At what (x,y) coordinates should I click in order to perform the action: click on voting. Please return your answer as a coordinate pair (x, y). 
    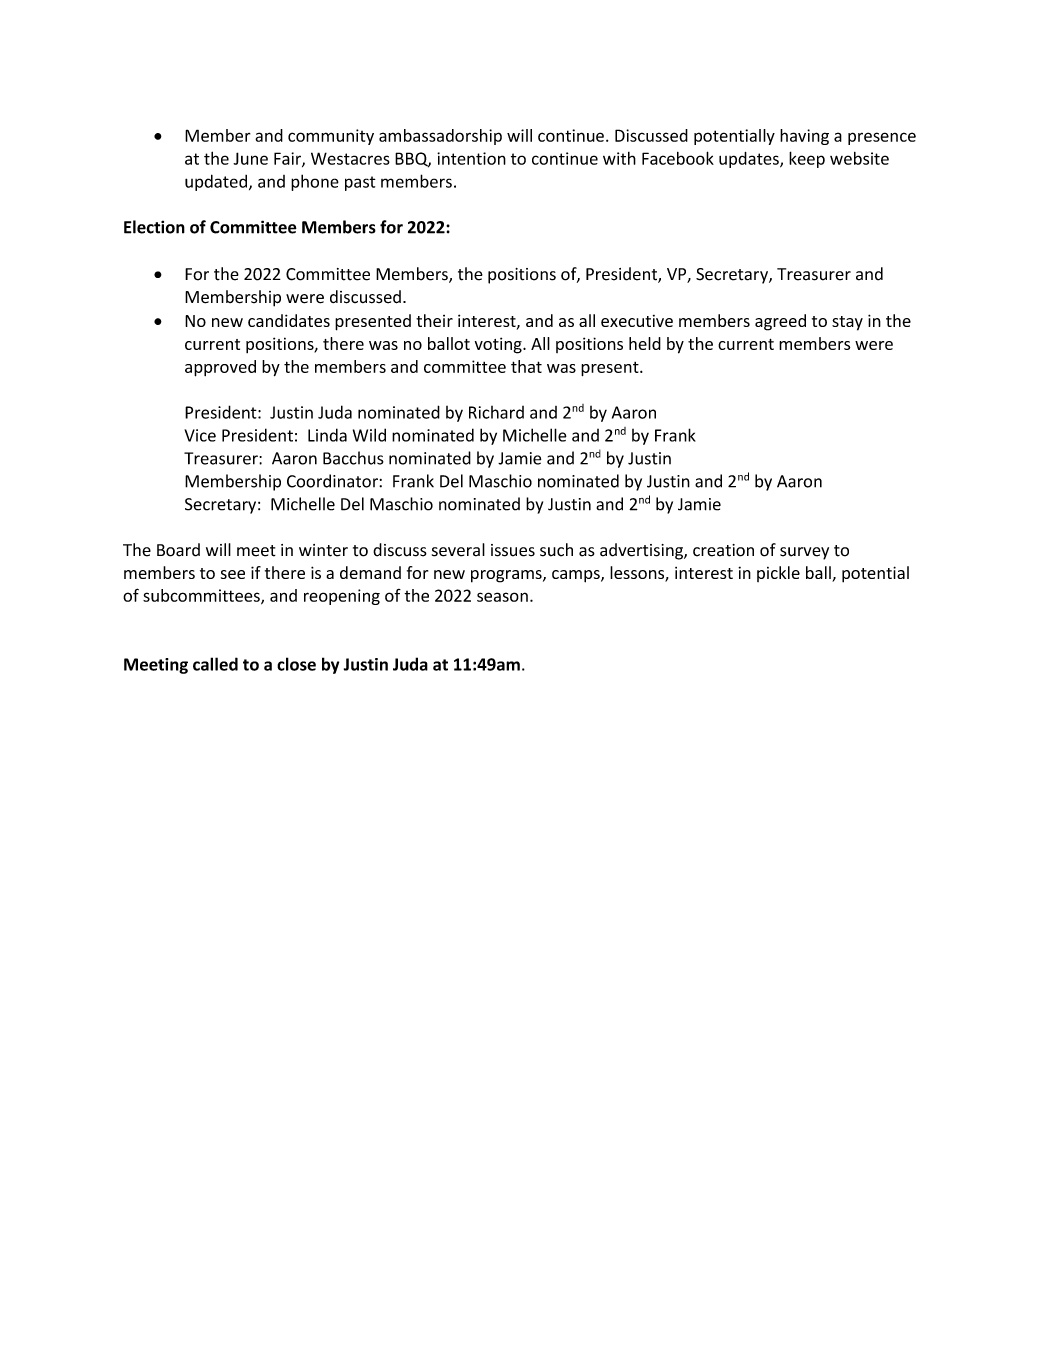
    Looking at the image, I should click on (499, 345).
